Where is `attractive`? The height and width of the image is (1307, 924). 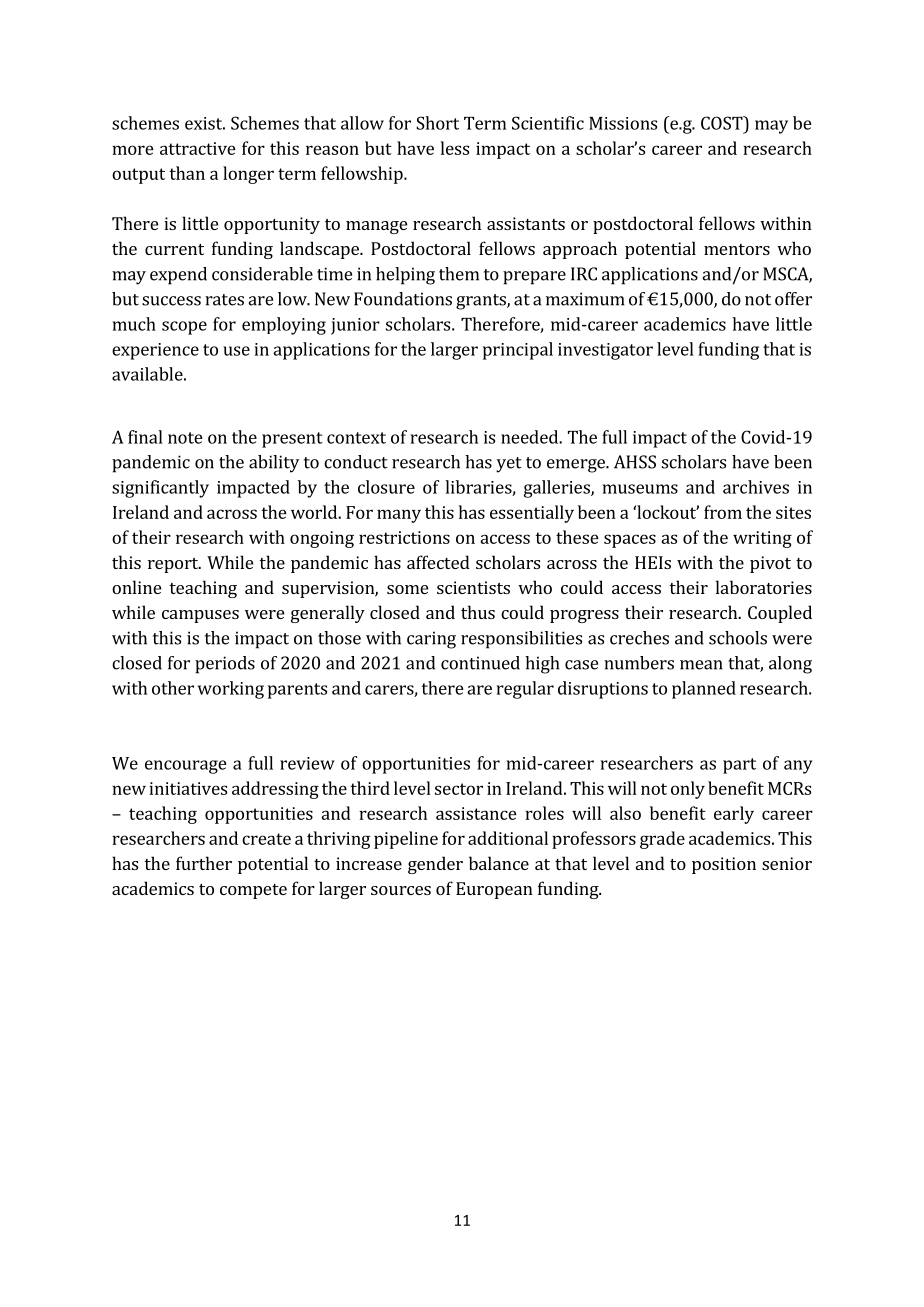 attractive is located at coordinates (198, 148).
